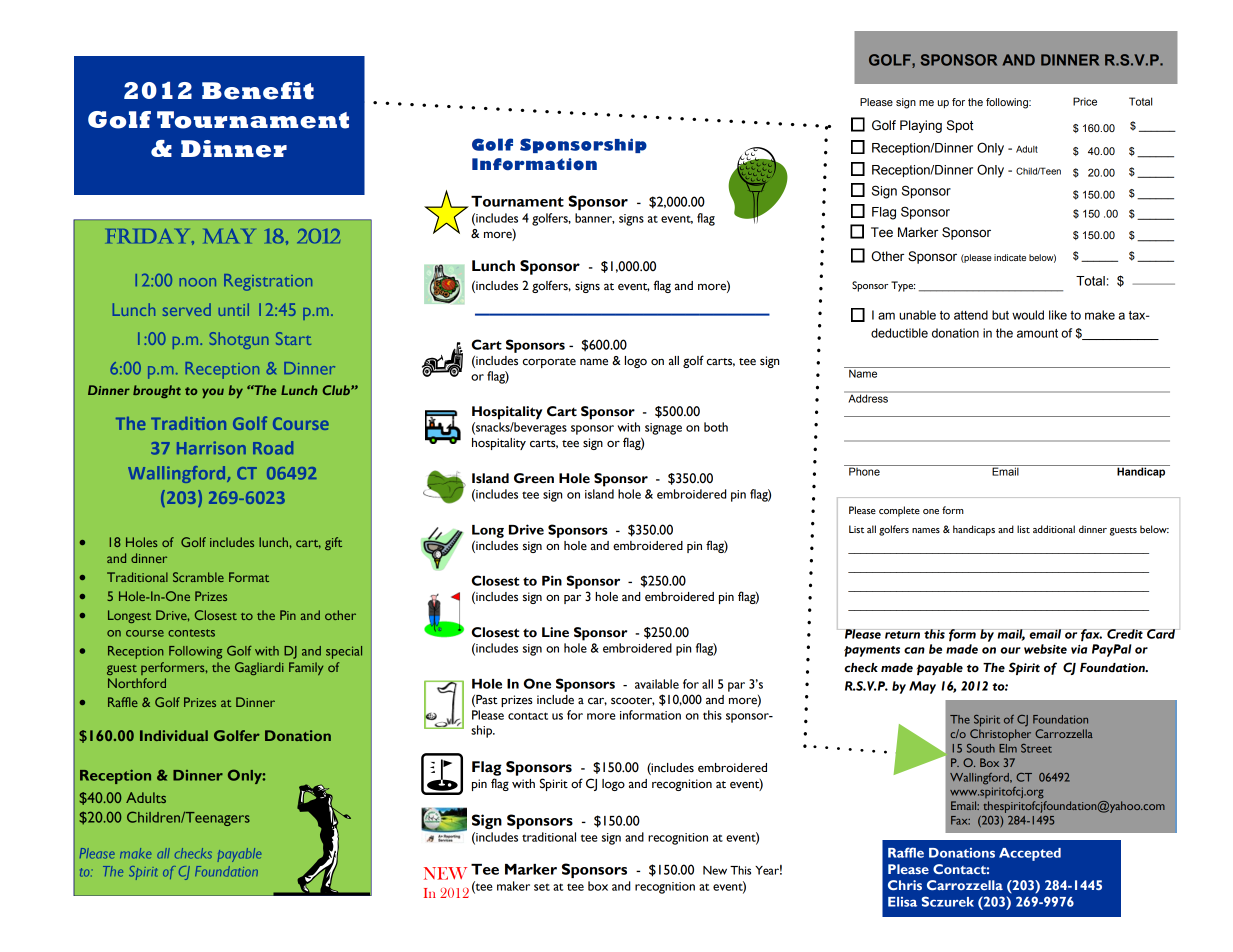 The height and width of the screenshot is (952, 1233). Describe the element at coordinates (555, 632) in the screenshot. I see `Line` at that location.
